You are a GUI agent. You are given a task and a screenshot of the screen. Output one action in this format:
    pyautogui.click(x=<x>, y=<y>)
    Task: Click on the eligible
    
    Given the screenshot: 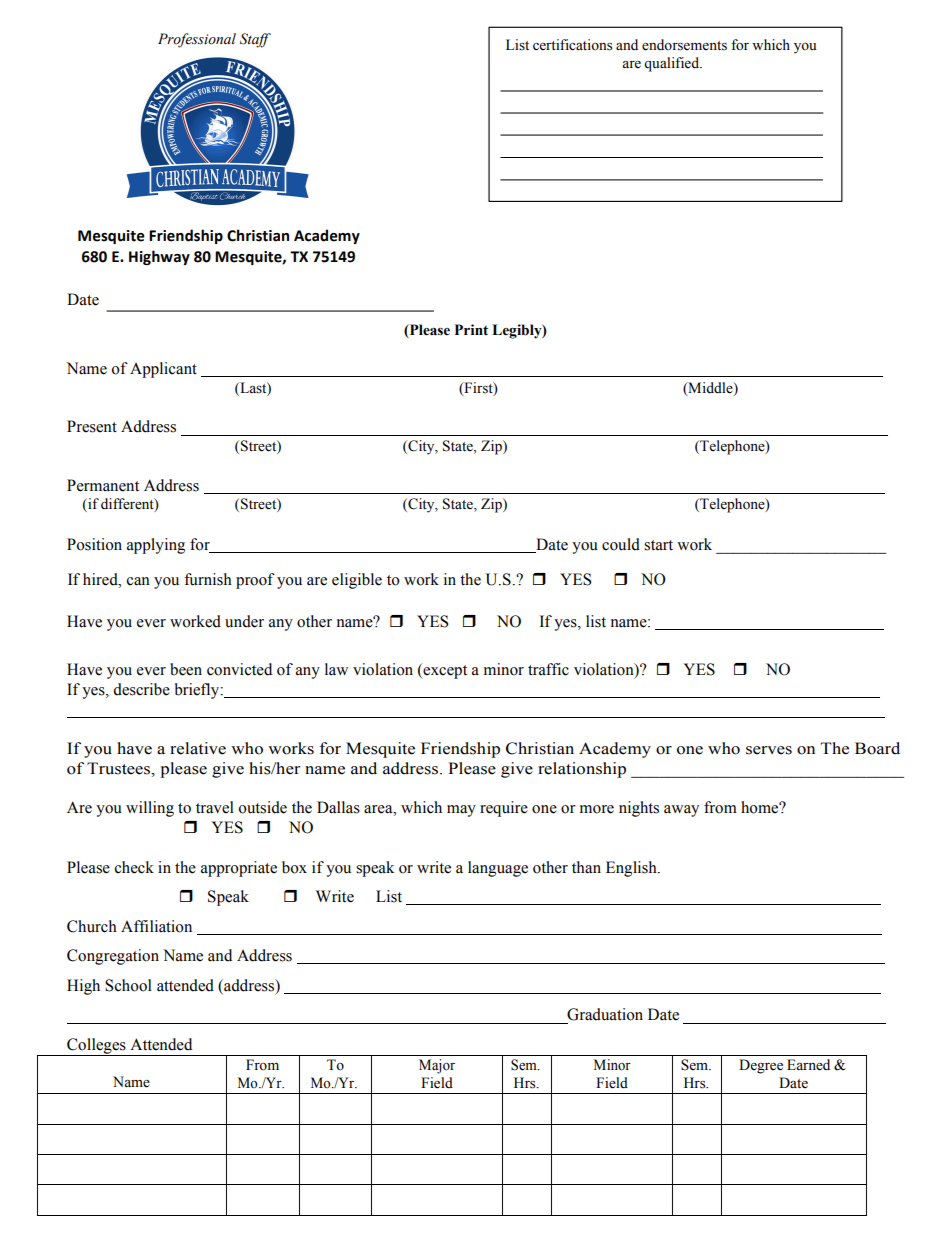 What is the action you would take?
    pyautogui.click(x=357, y=581)
